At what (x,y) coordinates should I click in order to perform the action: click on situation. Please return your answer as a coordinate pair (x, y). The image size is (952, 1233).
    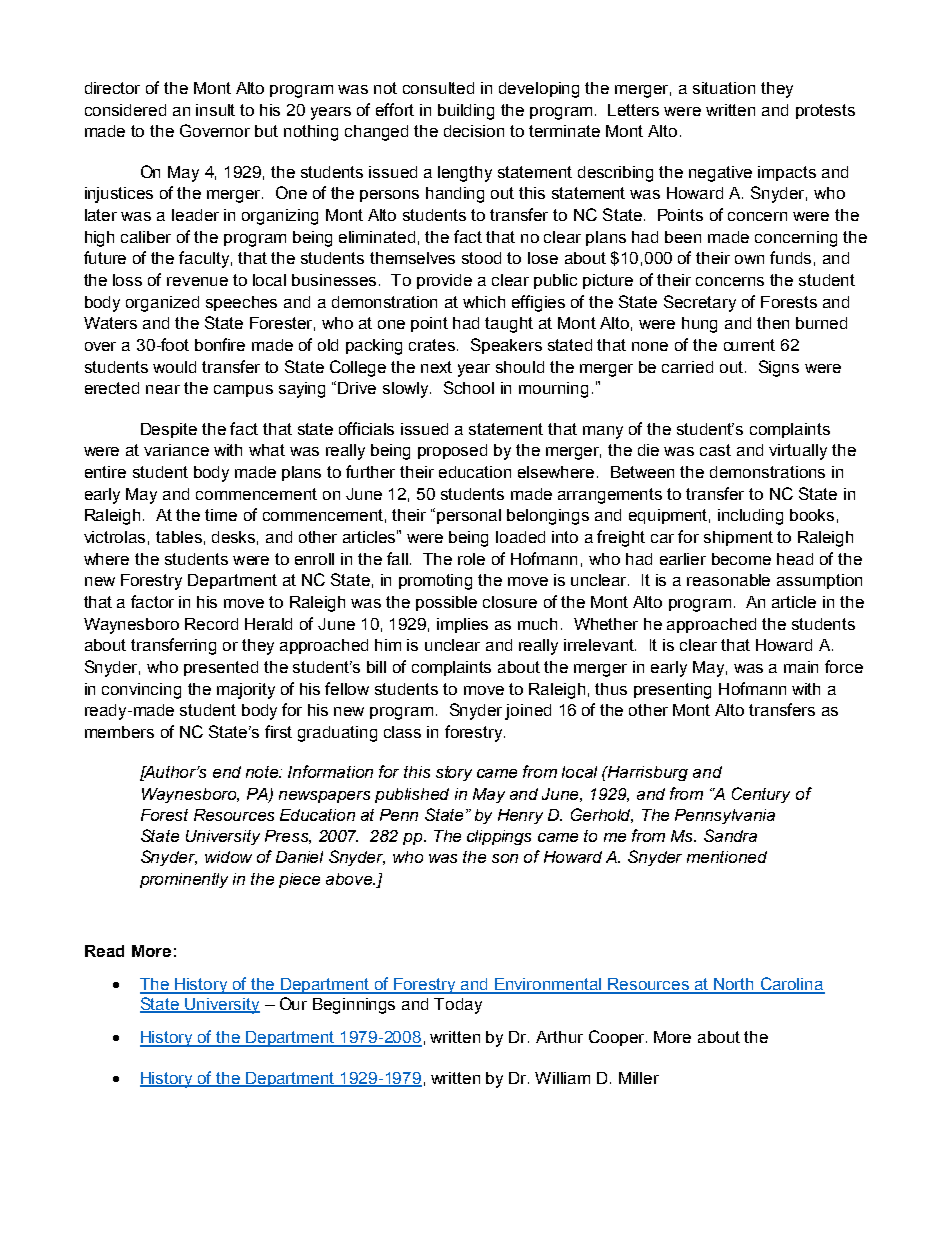
    Looking at the image, I should click on (724, 88).
